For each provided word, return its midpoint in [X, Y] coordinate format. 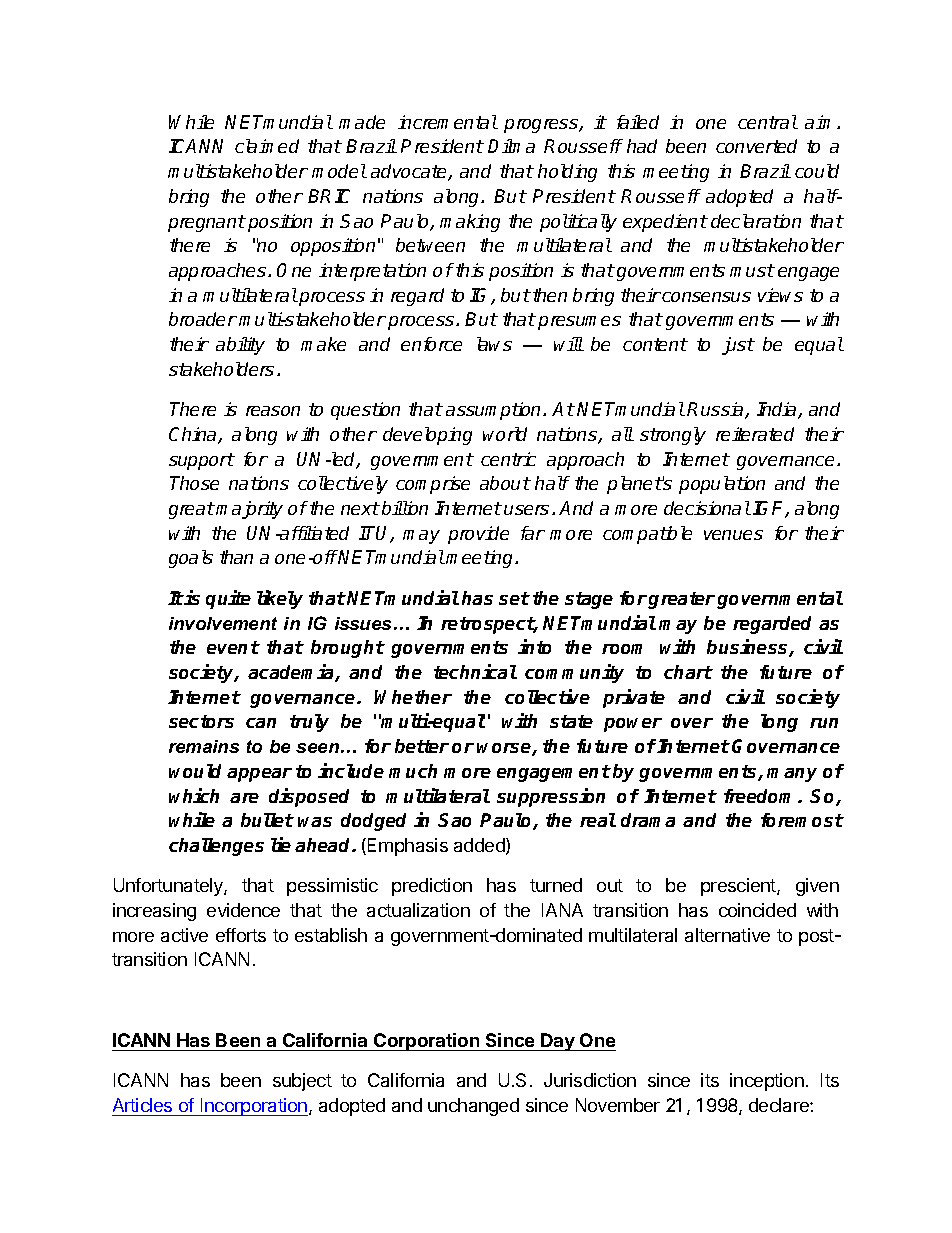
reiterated [755, 434]
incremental [448, 122]
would [195, 771]
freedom [761, 796]
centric [508, 459]
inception [767, 1082]
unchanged [473, 1107]
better [422, 746]
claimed [267, 146]
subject [302, 1082]
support [201, 461]
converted [756, 146]
